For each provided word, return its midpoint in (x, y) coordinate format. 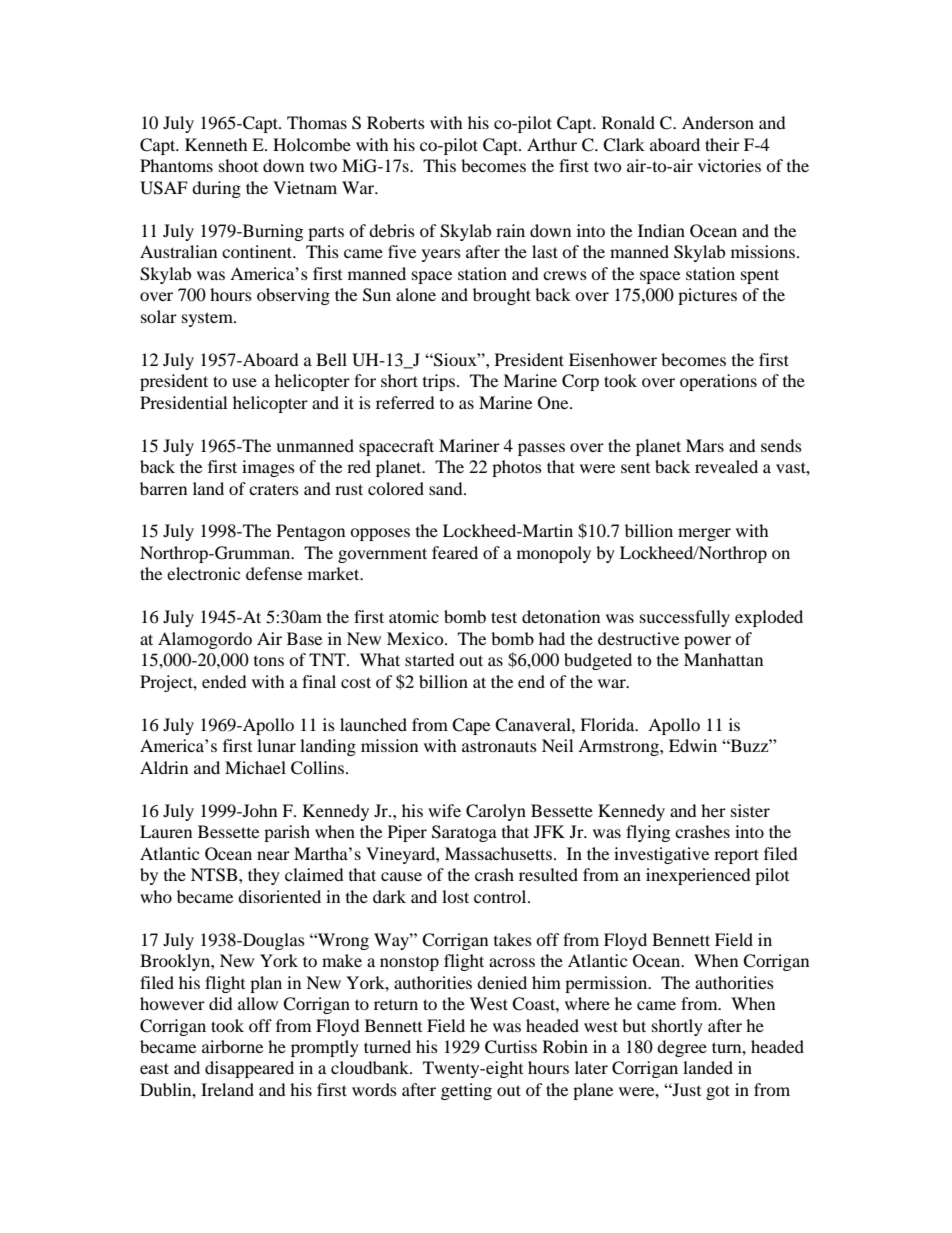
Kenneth (216, 144)
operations (718, 382)
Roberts (396, 122)
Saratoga (464, 833)
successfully (685, 618)
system (208, 319)
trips (440, 382)
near (273, 855)
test (504, 617)
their (722, 144)
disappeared (249, 1069)
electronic (203, 573)
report (736, 856)
